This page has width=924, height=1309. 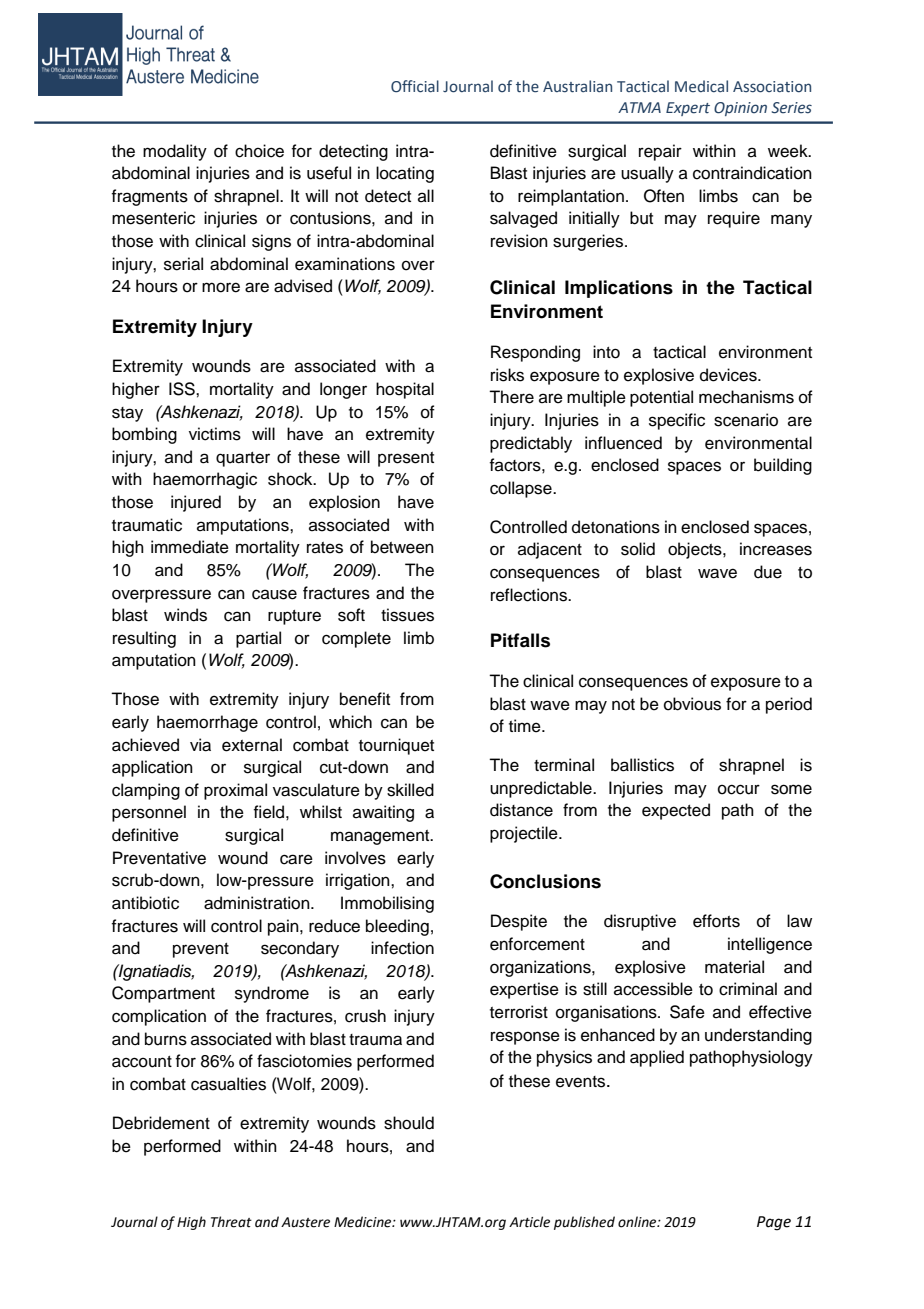 What do you see at coordinates (415, 86) in the page?
I see `Official` at bounding box center [415, 86].
